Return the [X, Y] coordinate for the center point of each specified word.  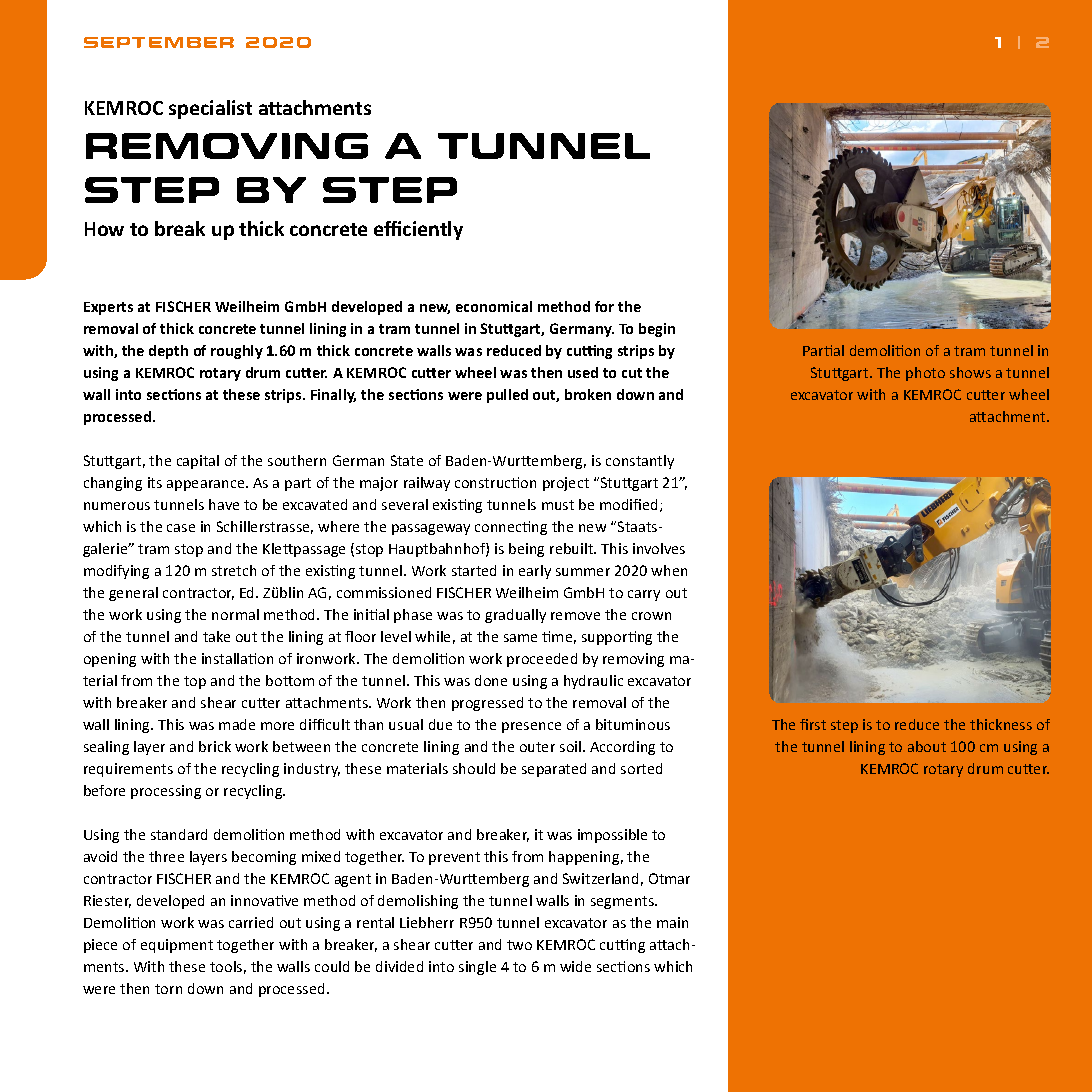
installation [237, 658]
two [519, 945]
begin [657, 330]
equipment [177, 946]
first [813, 724]
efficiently [418, 230]
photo [925, 374]
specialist [210, 109]
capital [198, 462]
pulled [507, 396]
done [491, 680]
